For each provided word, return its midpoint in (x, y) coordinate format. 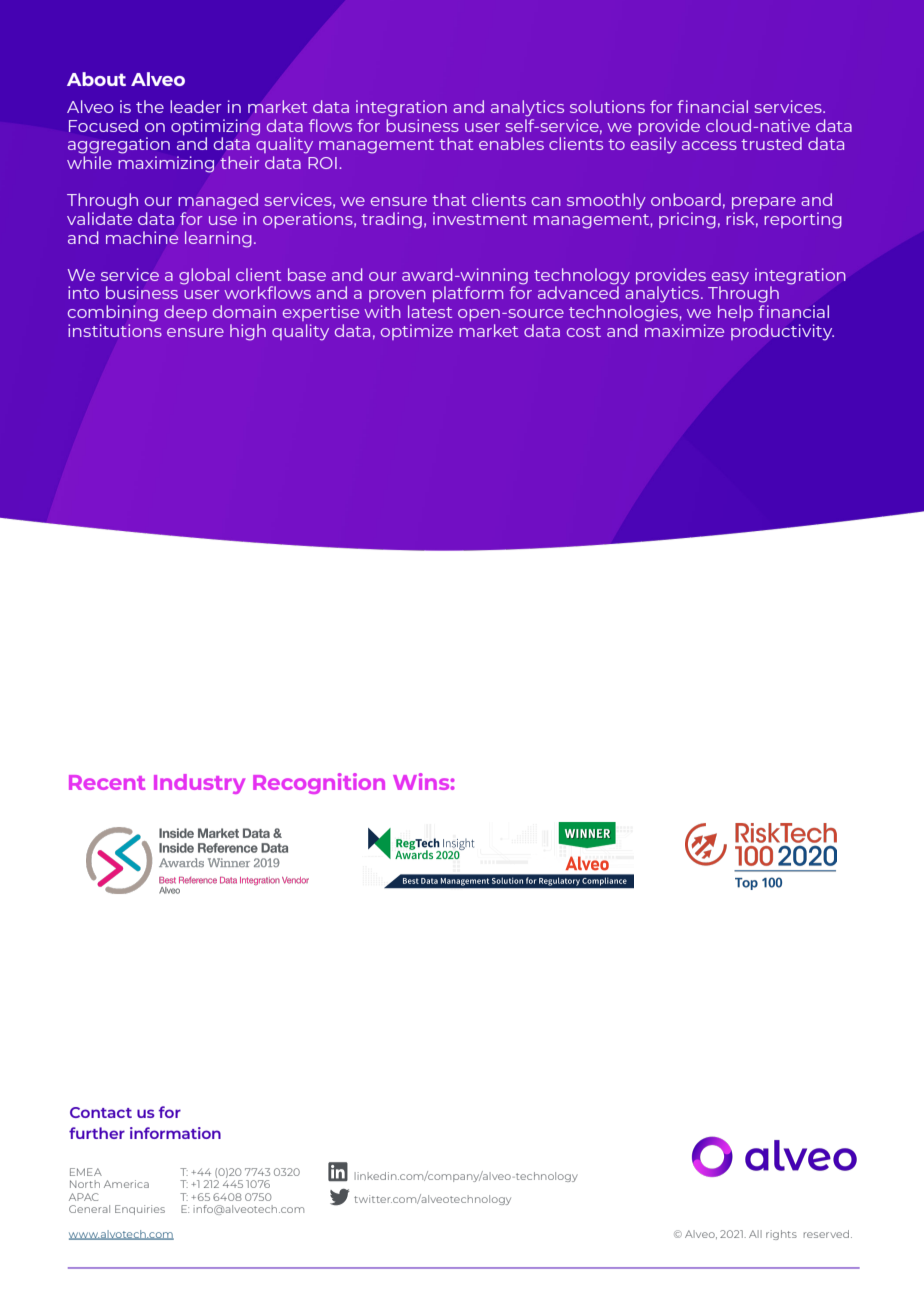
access (709, 145)
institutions (115, 330)
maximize (684, 330)
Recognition (319, 783)
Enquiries (140, 1210)
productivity (782, 332)
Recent (107, 782)
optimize (417, 332)
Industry (199, 784)
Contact (101, 1112)
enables (511, 143)
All (755, 1234)
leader (196, 106)
